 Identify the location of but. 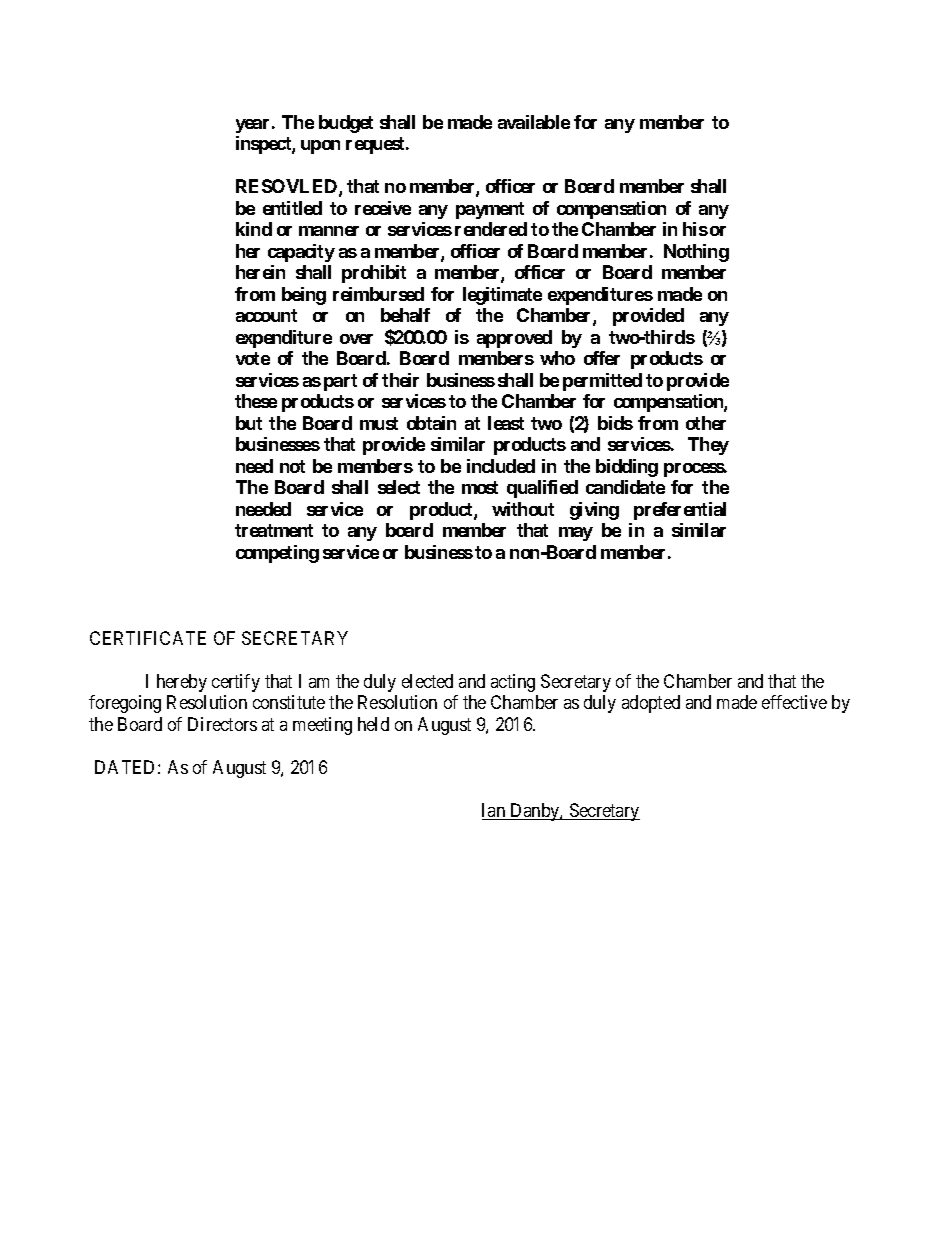
(249, 423).
